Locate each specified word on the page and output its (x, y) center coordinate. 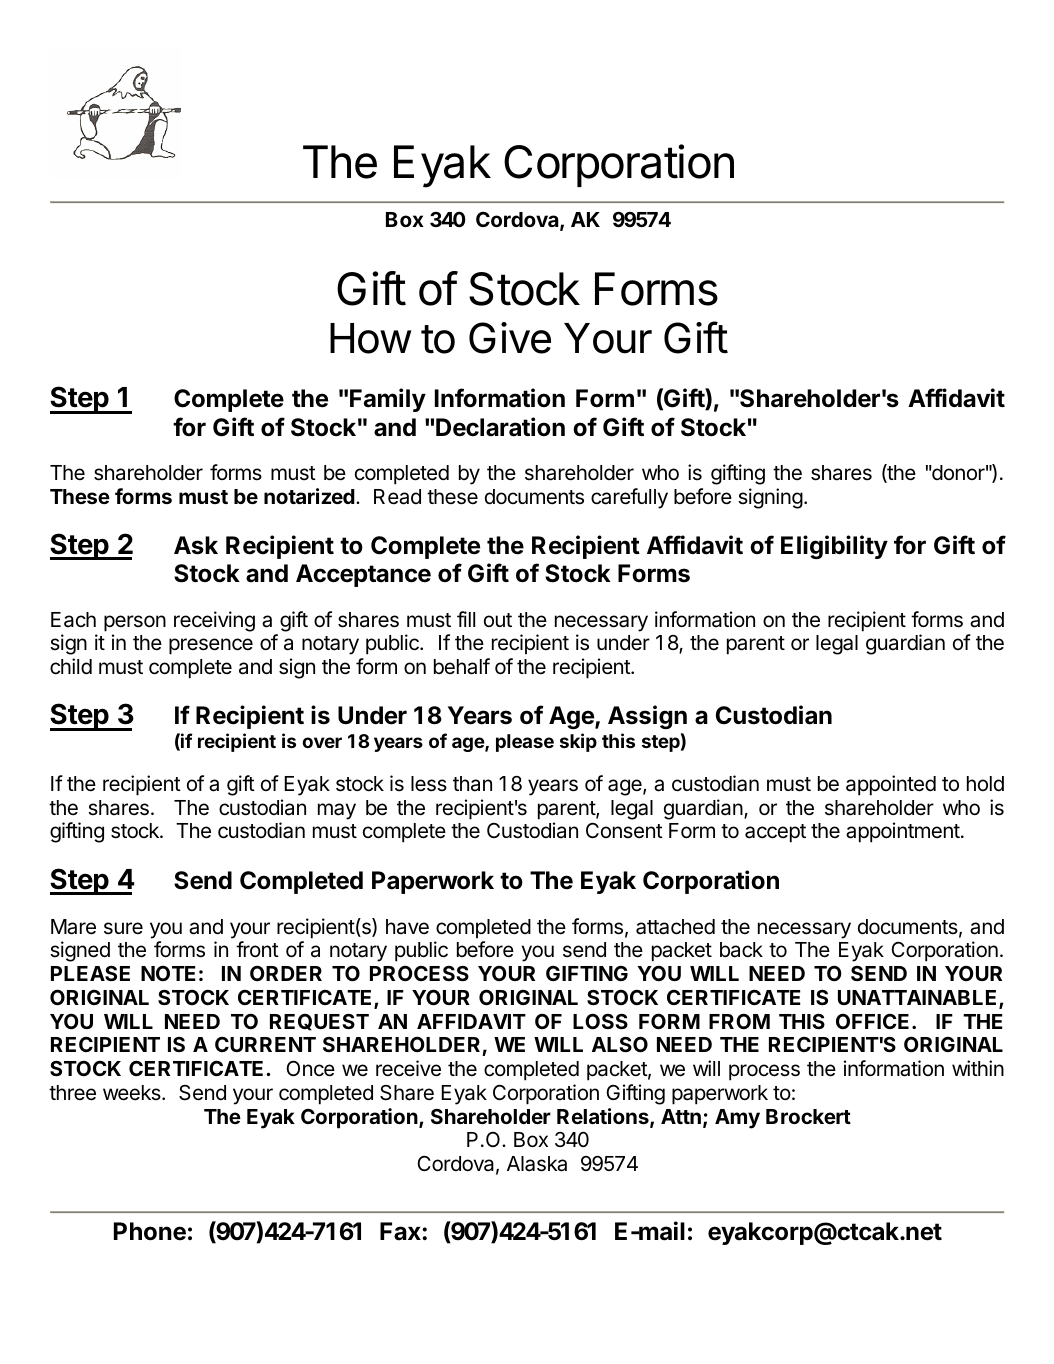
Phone (150, 1231)
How (370, 338)
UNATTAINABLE (919, 999)
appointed (891, 785)
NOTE (168, 973)
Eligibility (834, 547)
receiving (214, 621)
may (337, 811)
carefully (629, 498)
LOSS (600, 1021)
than (472, 784)
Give (510, 338)
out (498, 620)
